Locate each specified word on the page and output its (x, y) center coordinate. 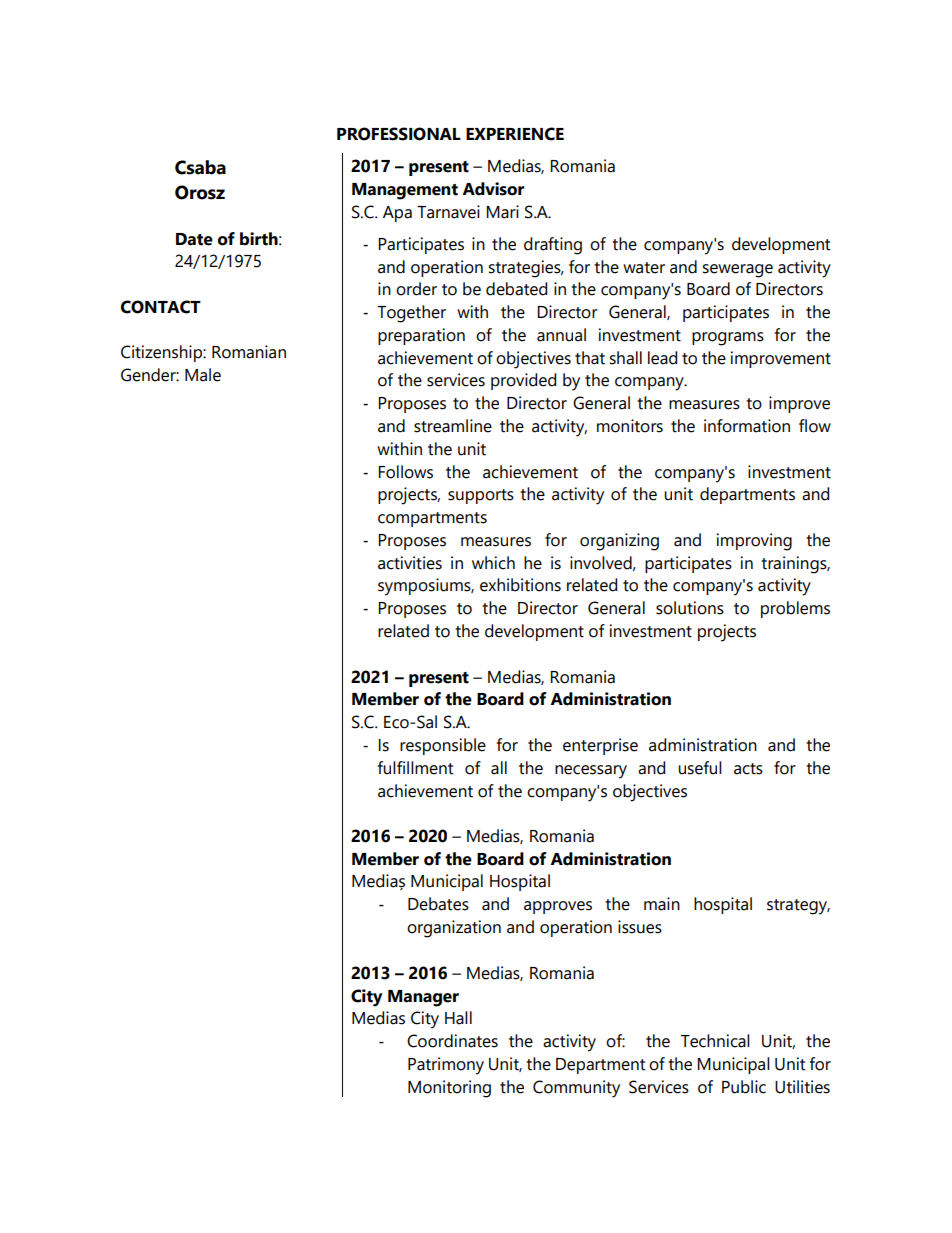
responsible (443, 746)
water (644, 268)
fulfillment (415, 768)
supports (481, 496)
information (747, 426)
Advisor (493, 189)
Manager (423, 998)
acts (748, 769)
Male (203, 375)
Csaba (200, 167)
